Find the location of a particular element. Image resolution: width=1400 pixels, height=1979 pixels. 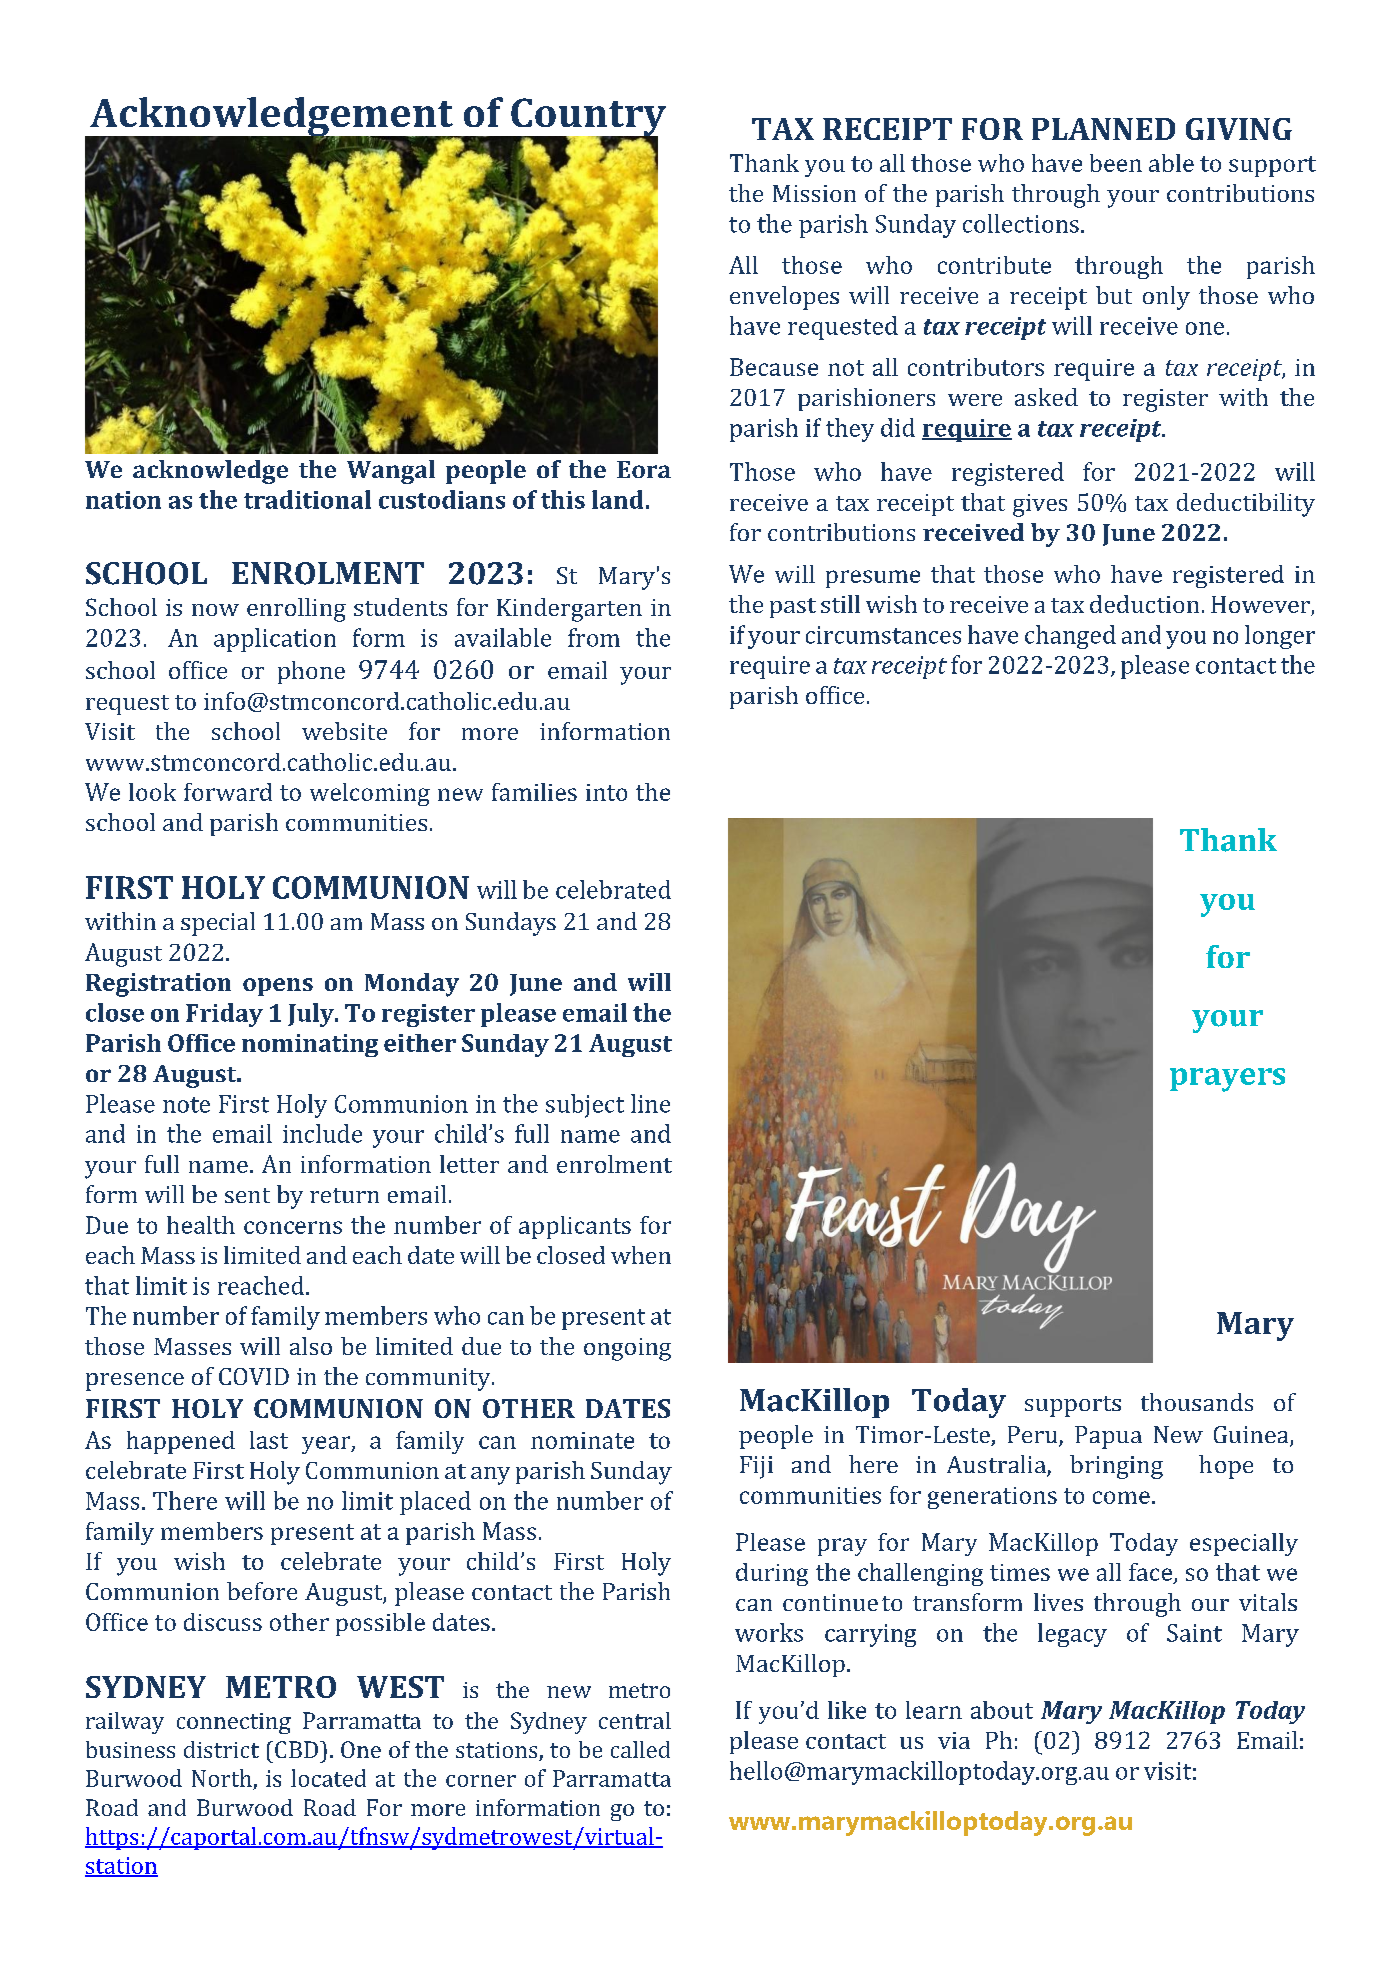

been is located at coordinates (1116, 163).
